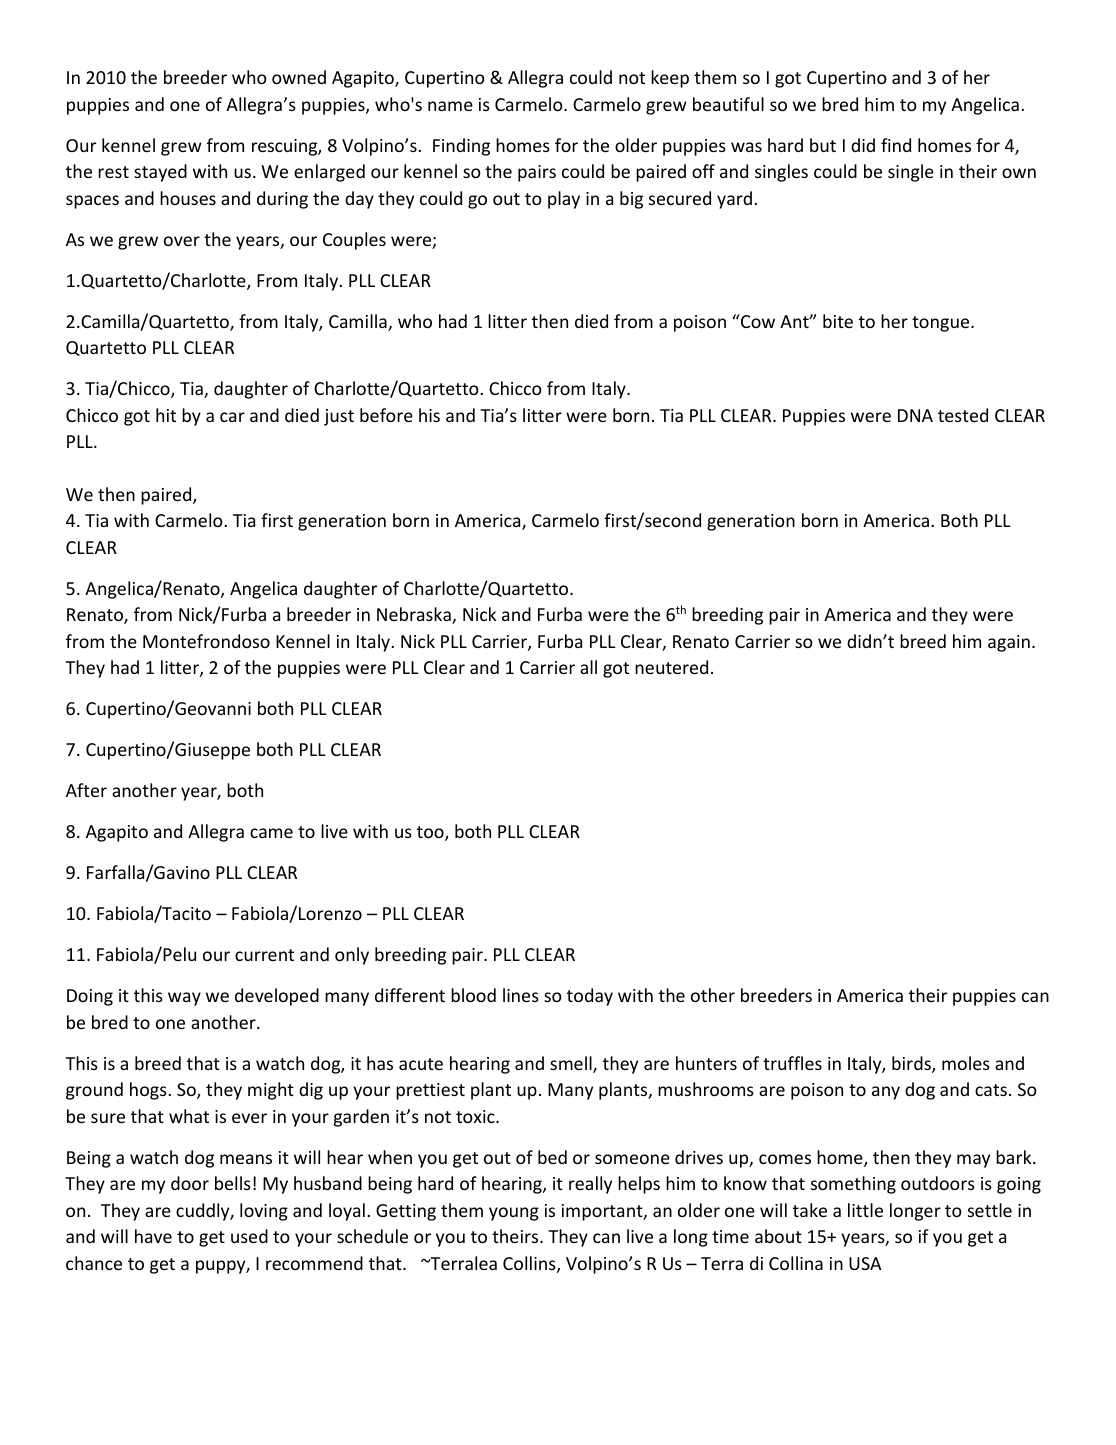 The height and width of the page is (1445, 1116). Describe the element at coordinates (264, 955) in the page. I see `current` at that location.
